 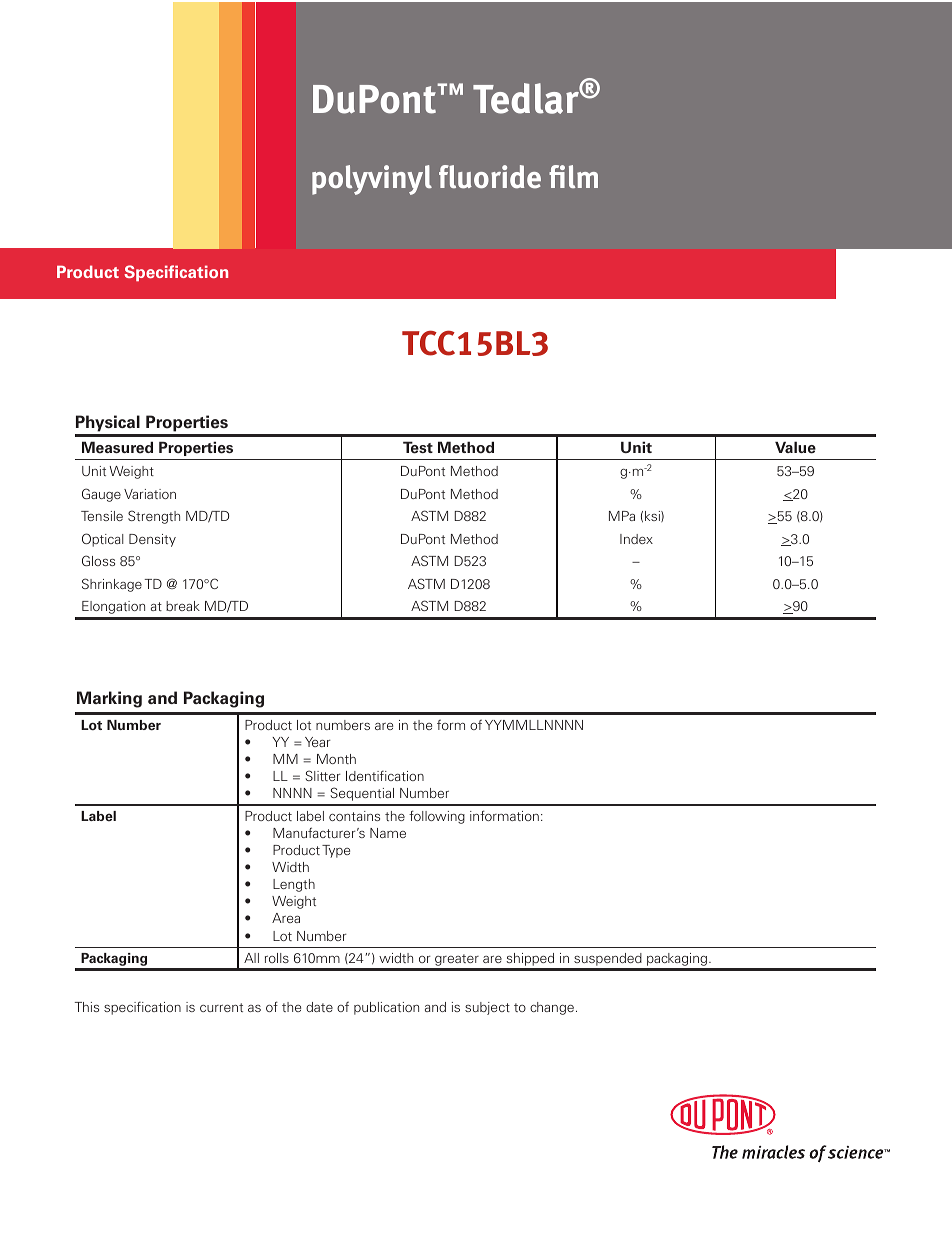 I want to click on fluoride, so click(x=490, y=177).
